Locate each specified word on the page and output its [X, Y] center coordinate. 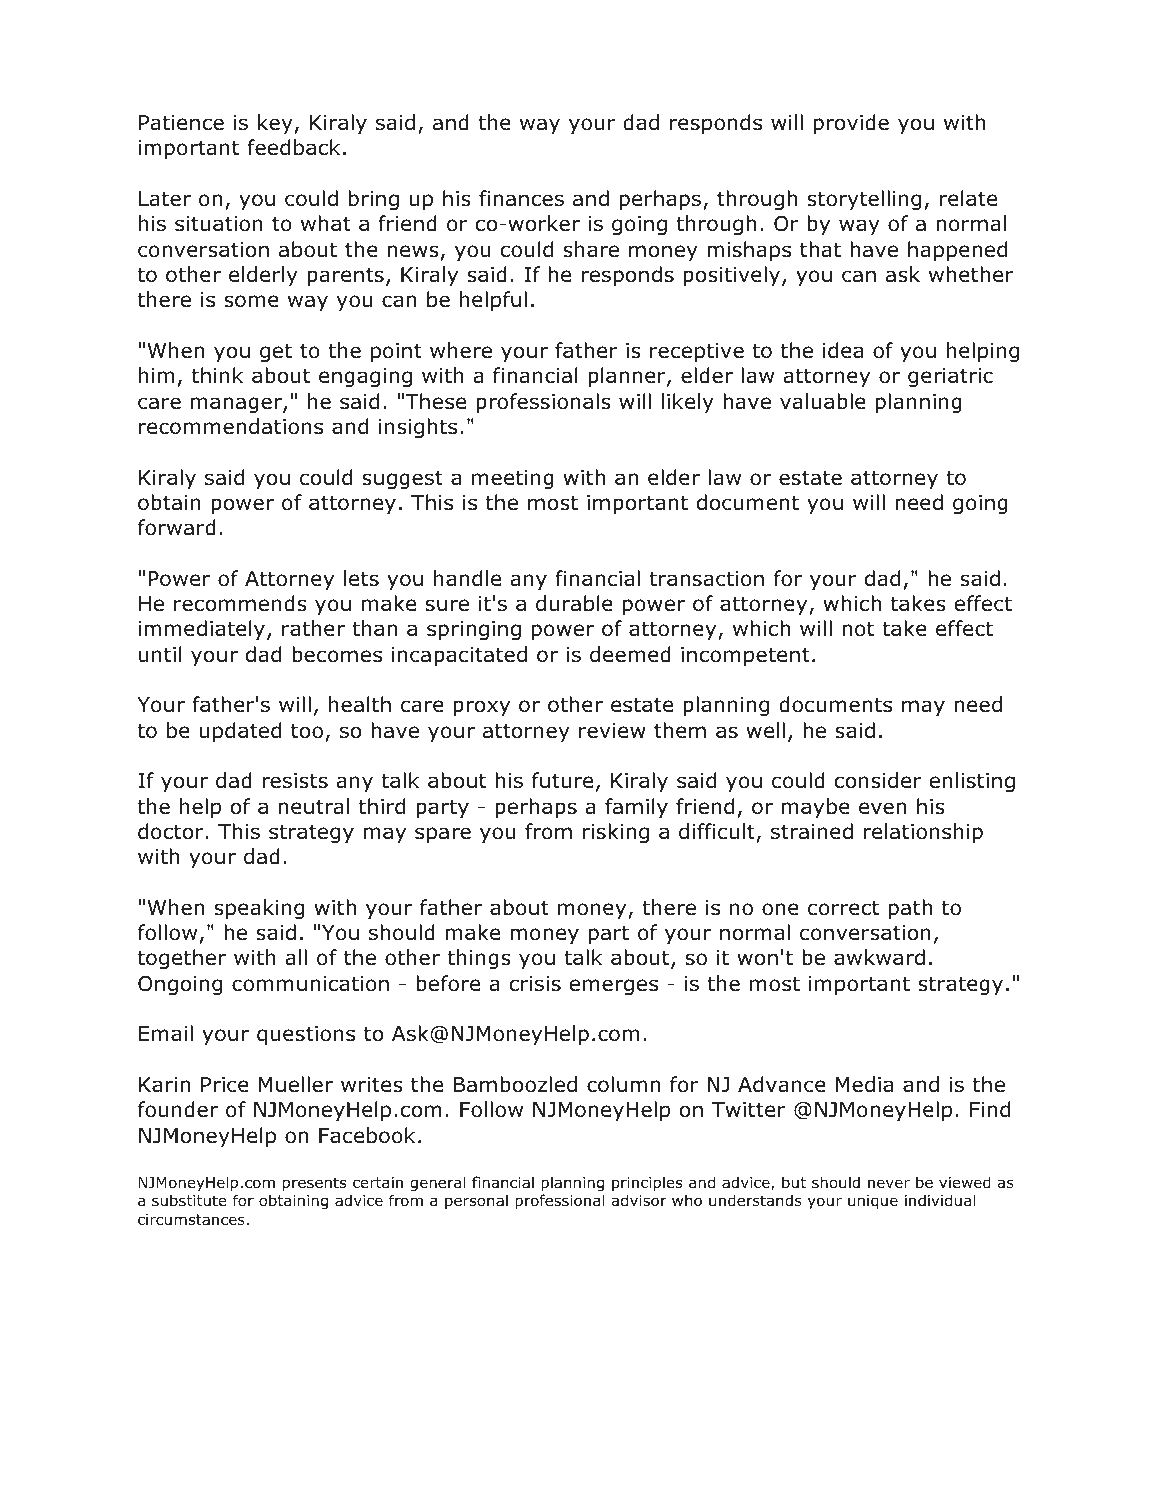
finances [521, 198]
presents [314, 1184]
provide [851, 124]
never [889, 1183]
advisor [639, 1200]
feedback [293, 147]
